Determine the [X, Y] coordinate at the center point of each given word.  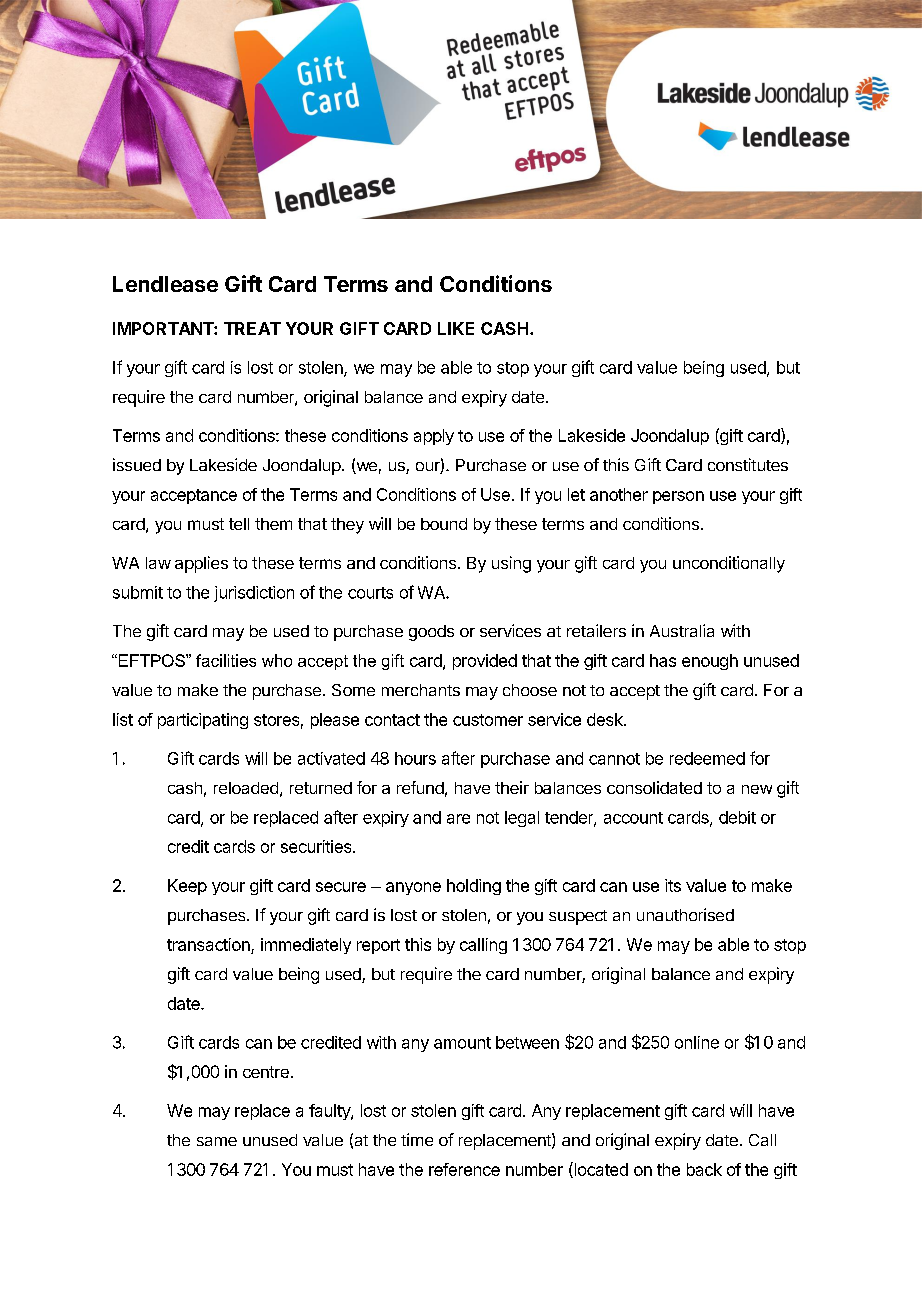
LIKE [456, 328]
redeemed [707, 758]
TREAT [252, 328]
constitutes [748, 464]
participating [203, 721]
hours [415, 758]
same [217, 1141]
